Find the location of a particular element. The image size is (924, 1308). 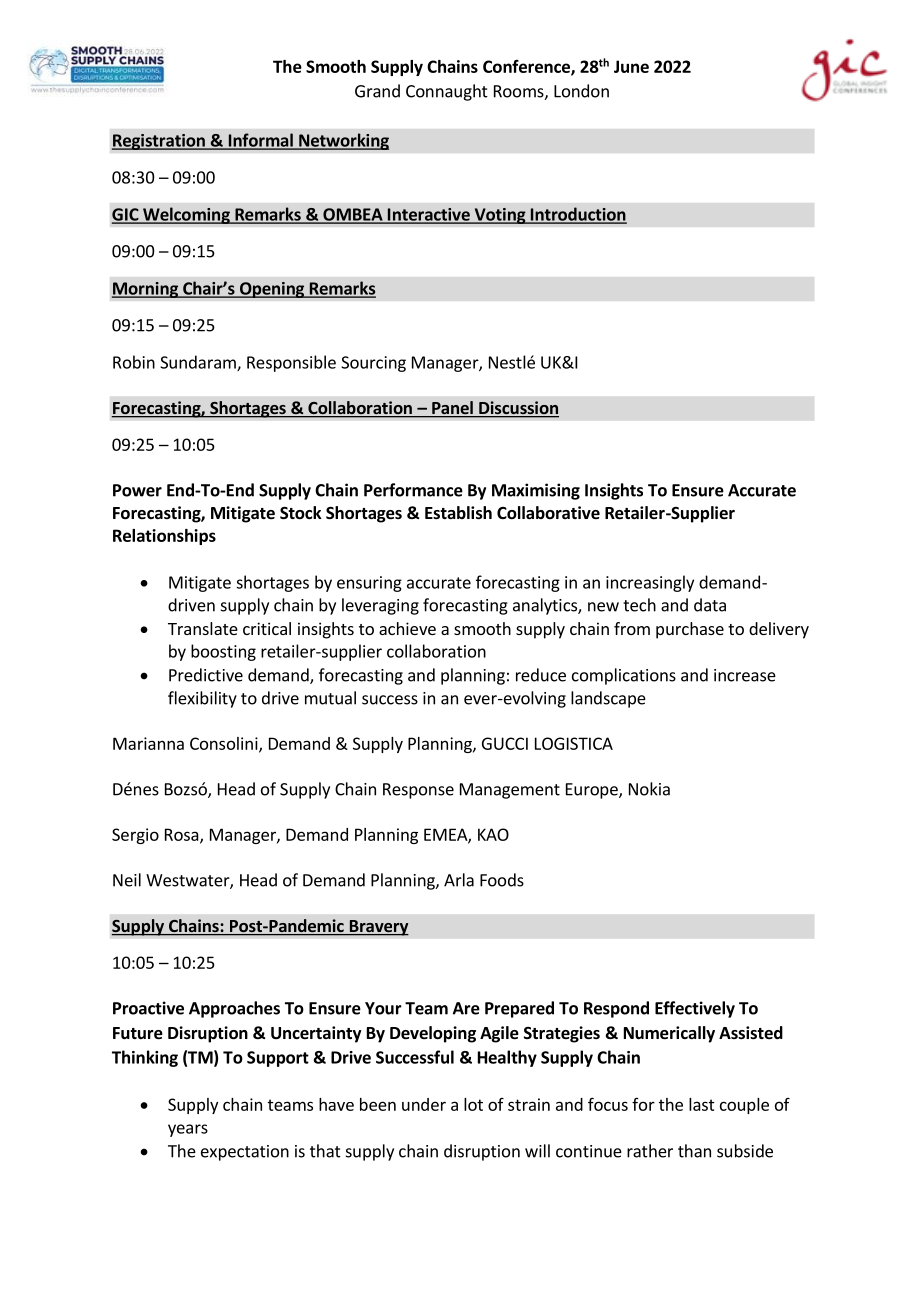

Sundaram is located at coordinates (199, 363).
